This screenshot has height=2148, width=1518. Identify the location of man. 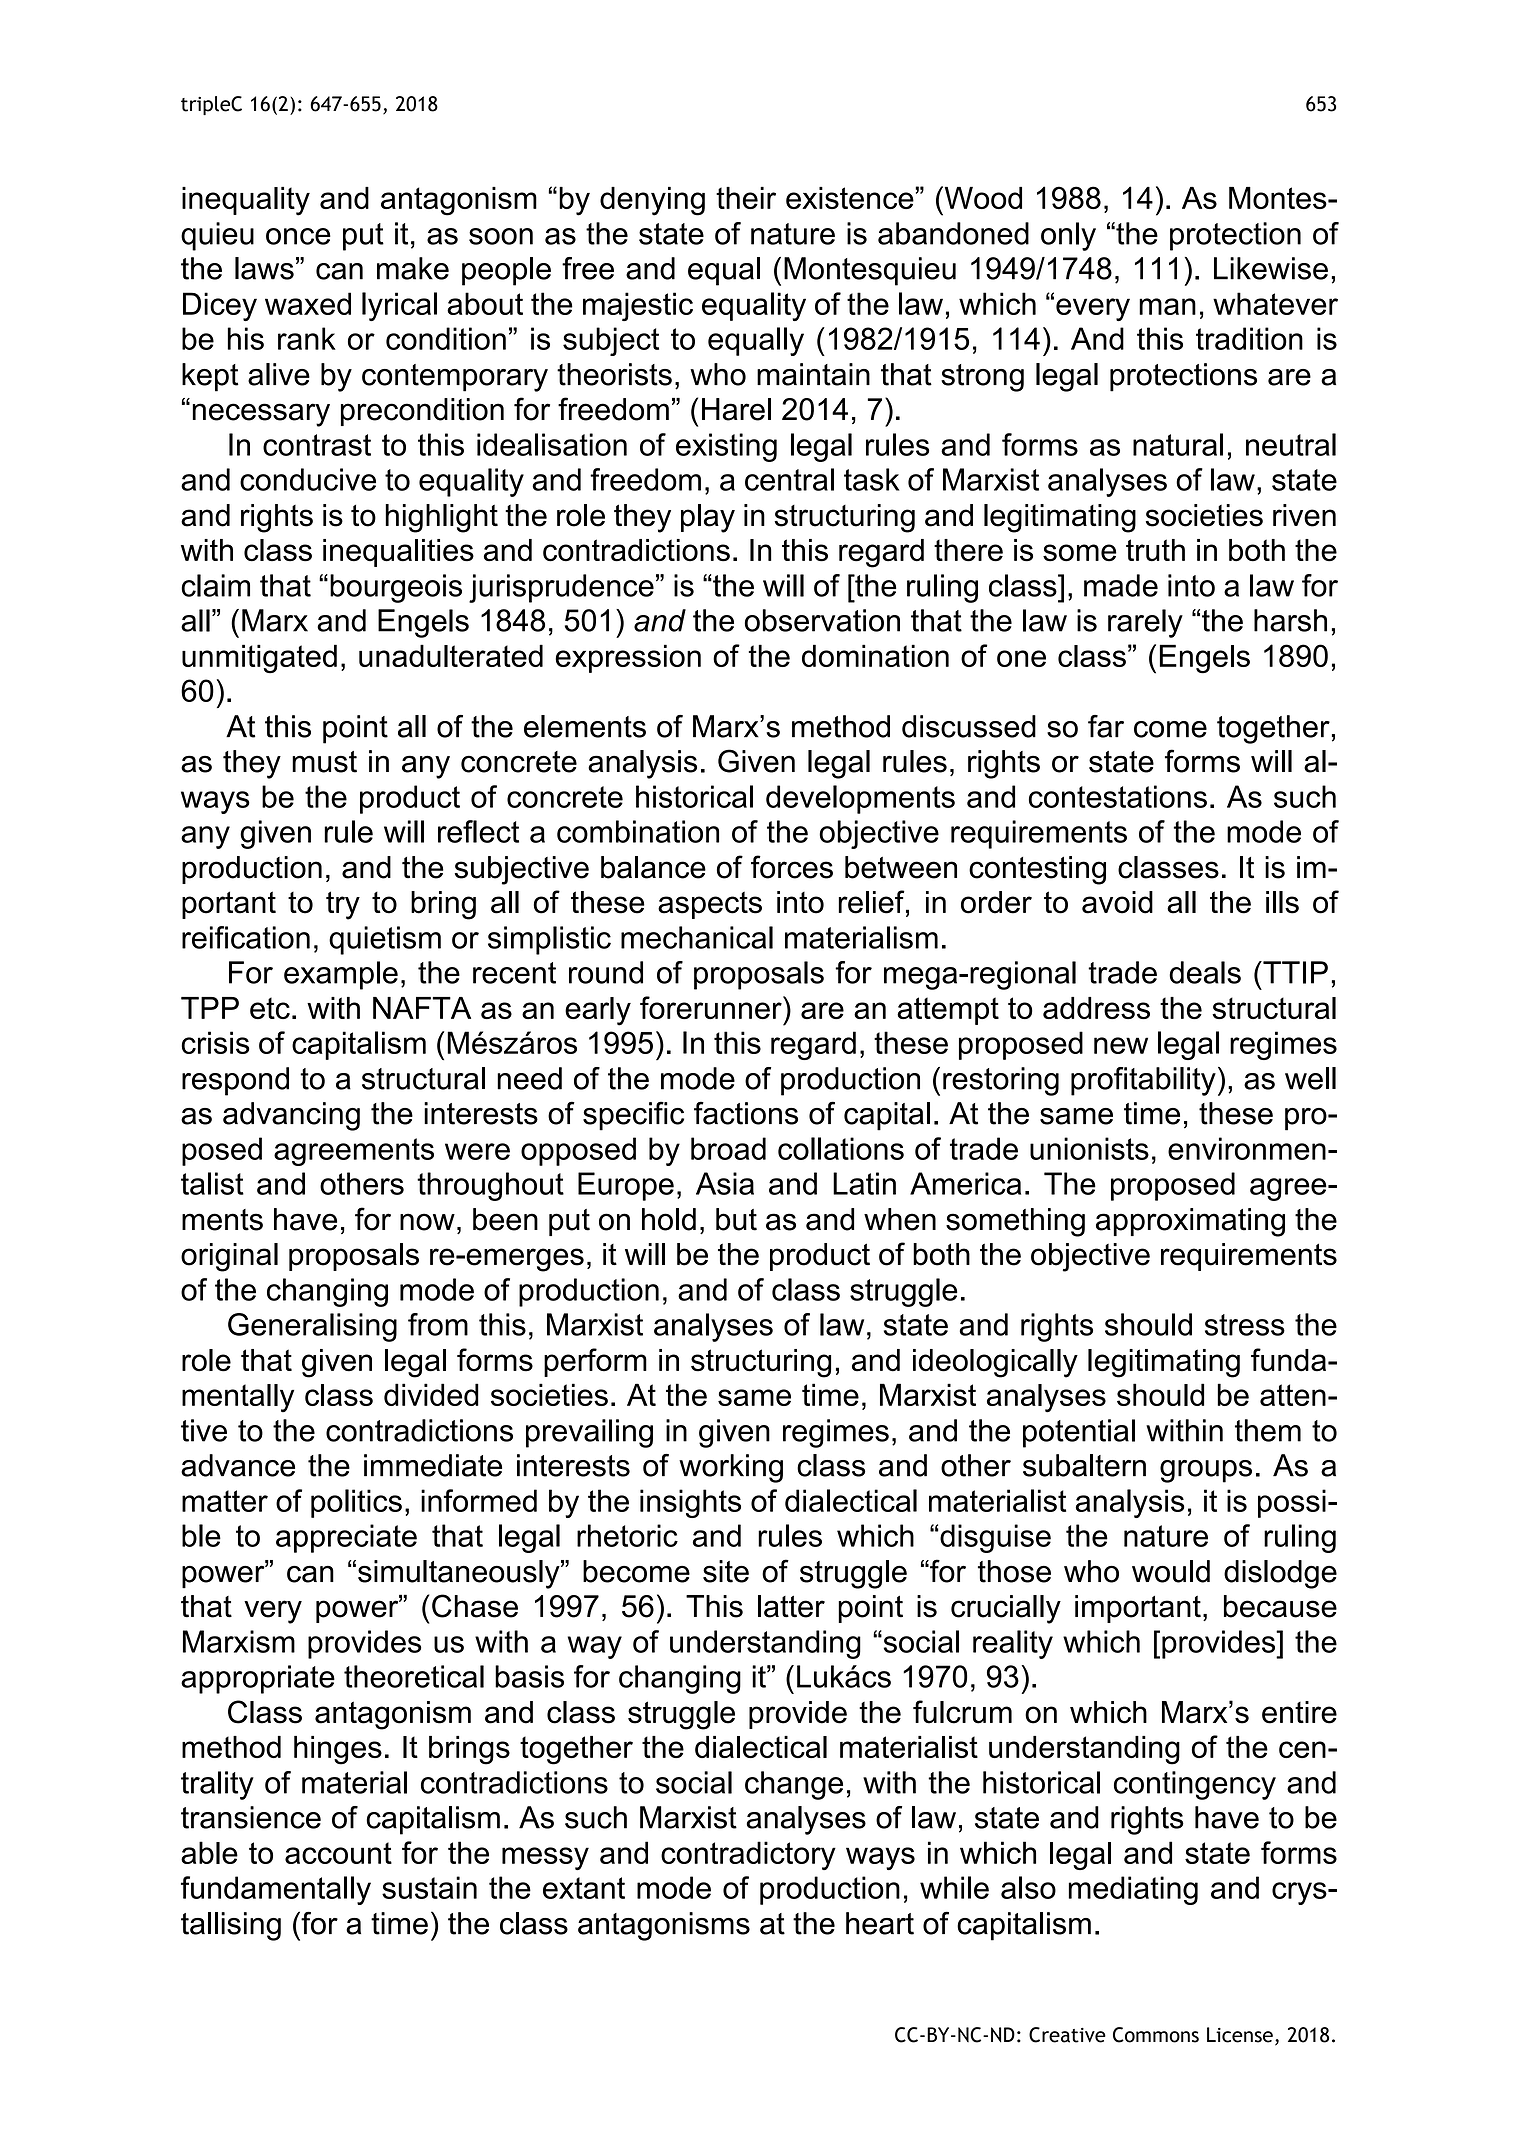
(1167, 306).
